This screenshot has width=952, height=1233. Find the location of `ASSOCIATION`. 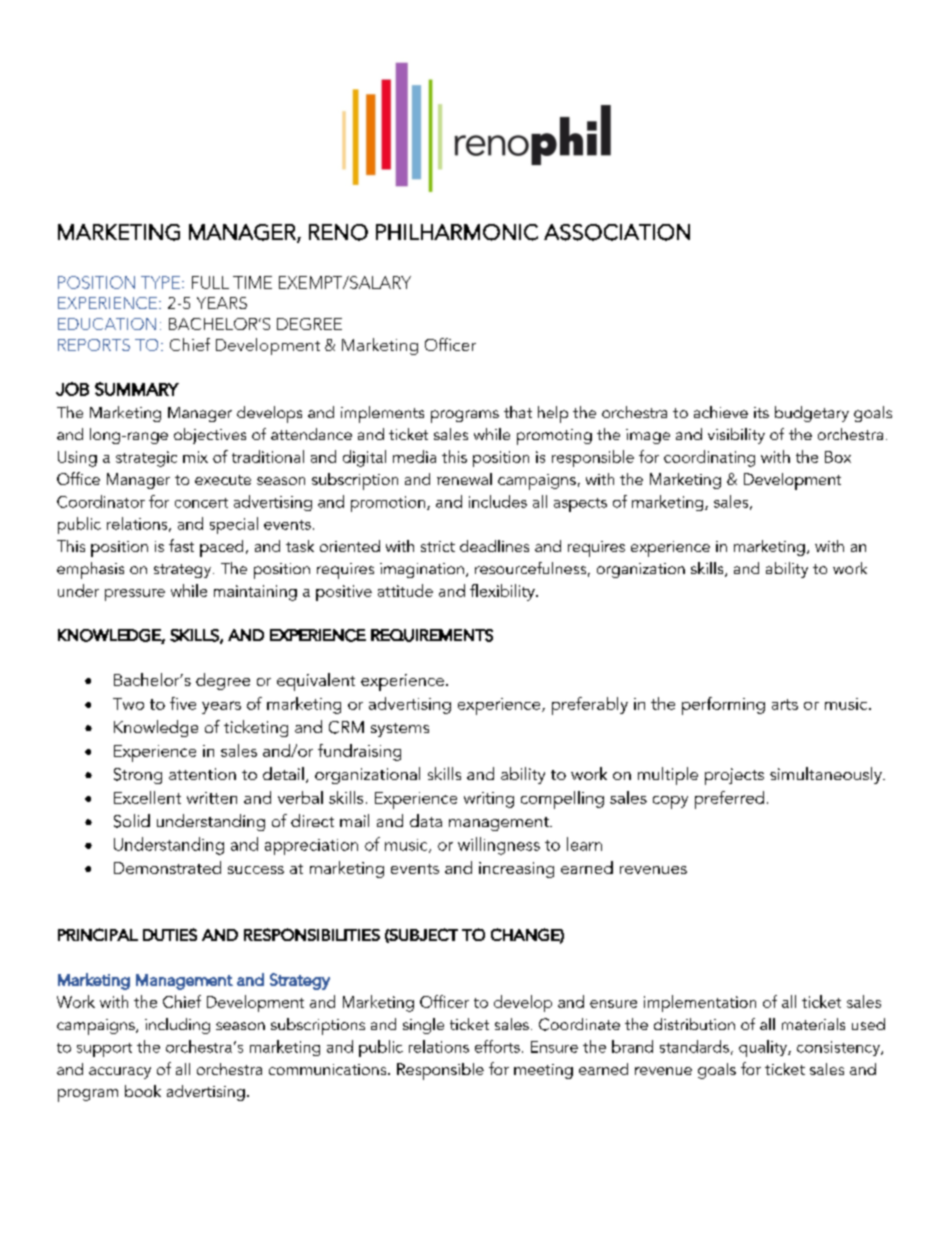

ASSOCIATION is located at coordinates (617, 232).
